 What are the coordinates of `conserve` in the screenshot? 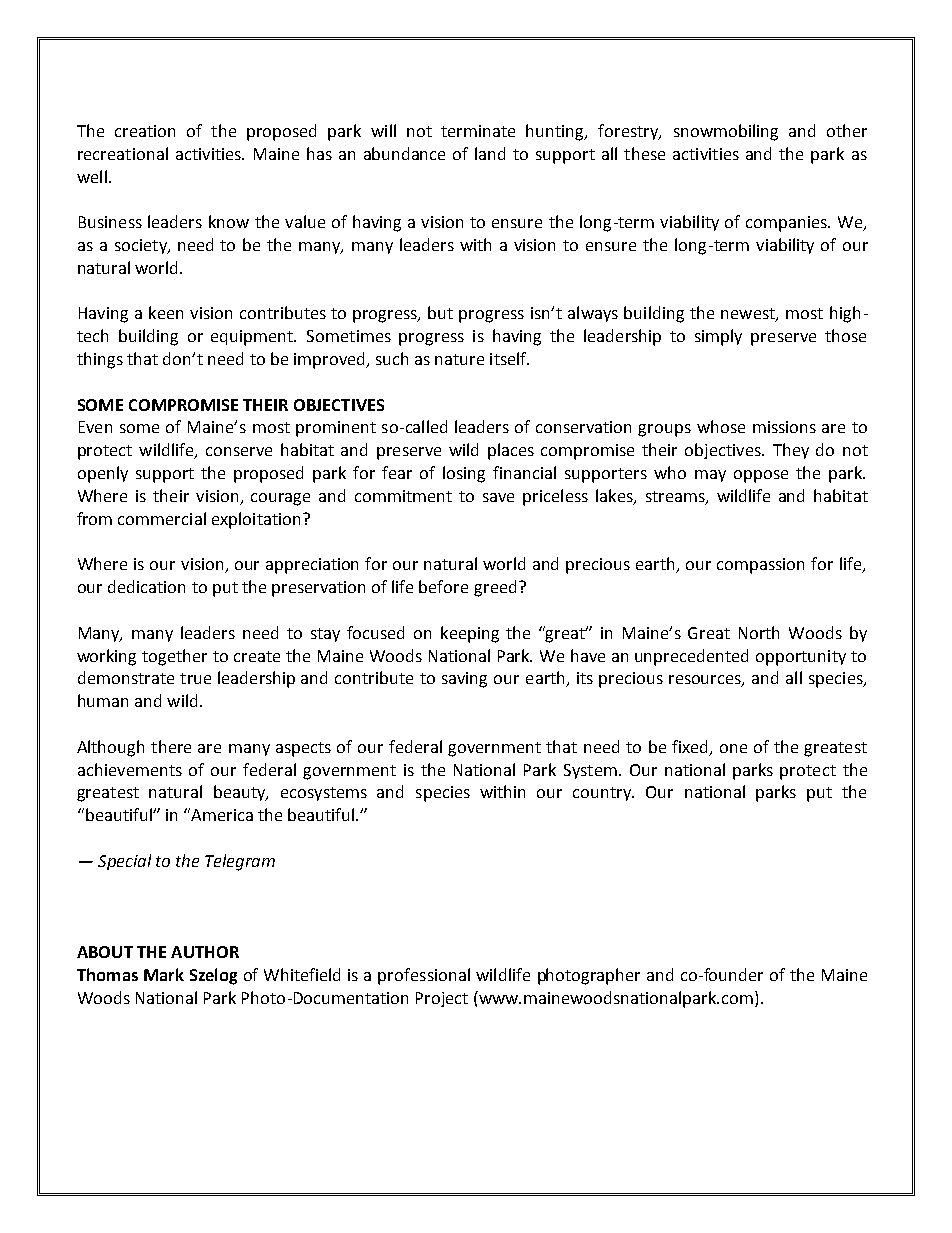 It's located at (239, 451).
